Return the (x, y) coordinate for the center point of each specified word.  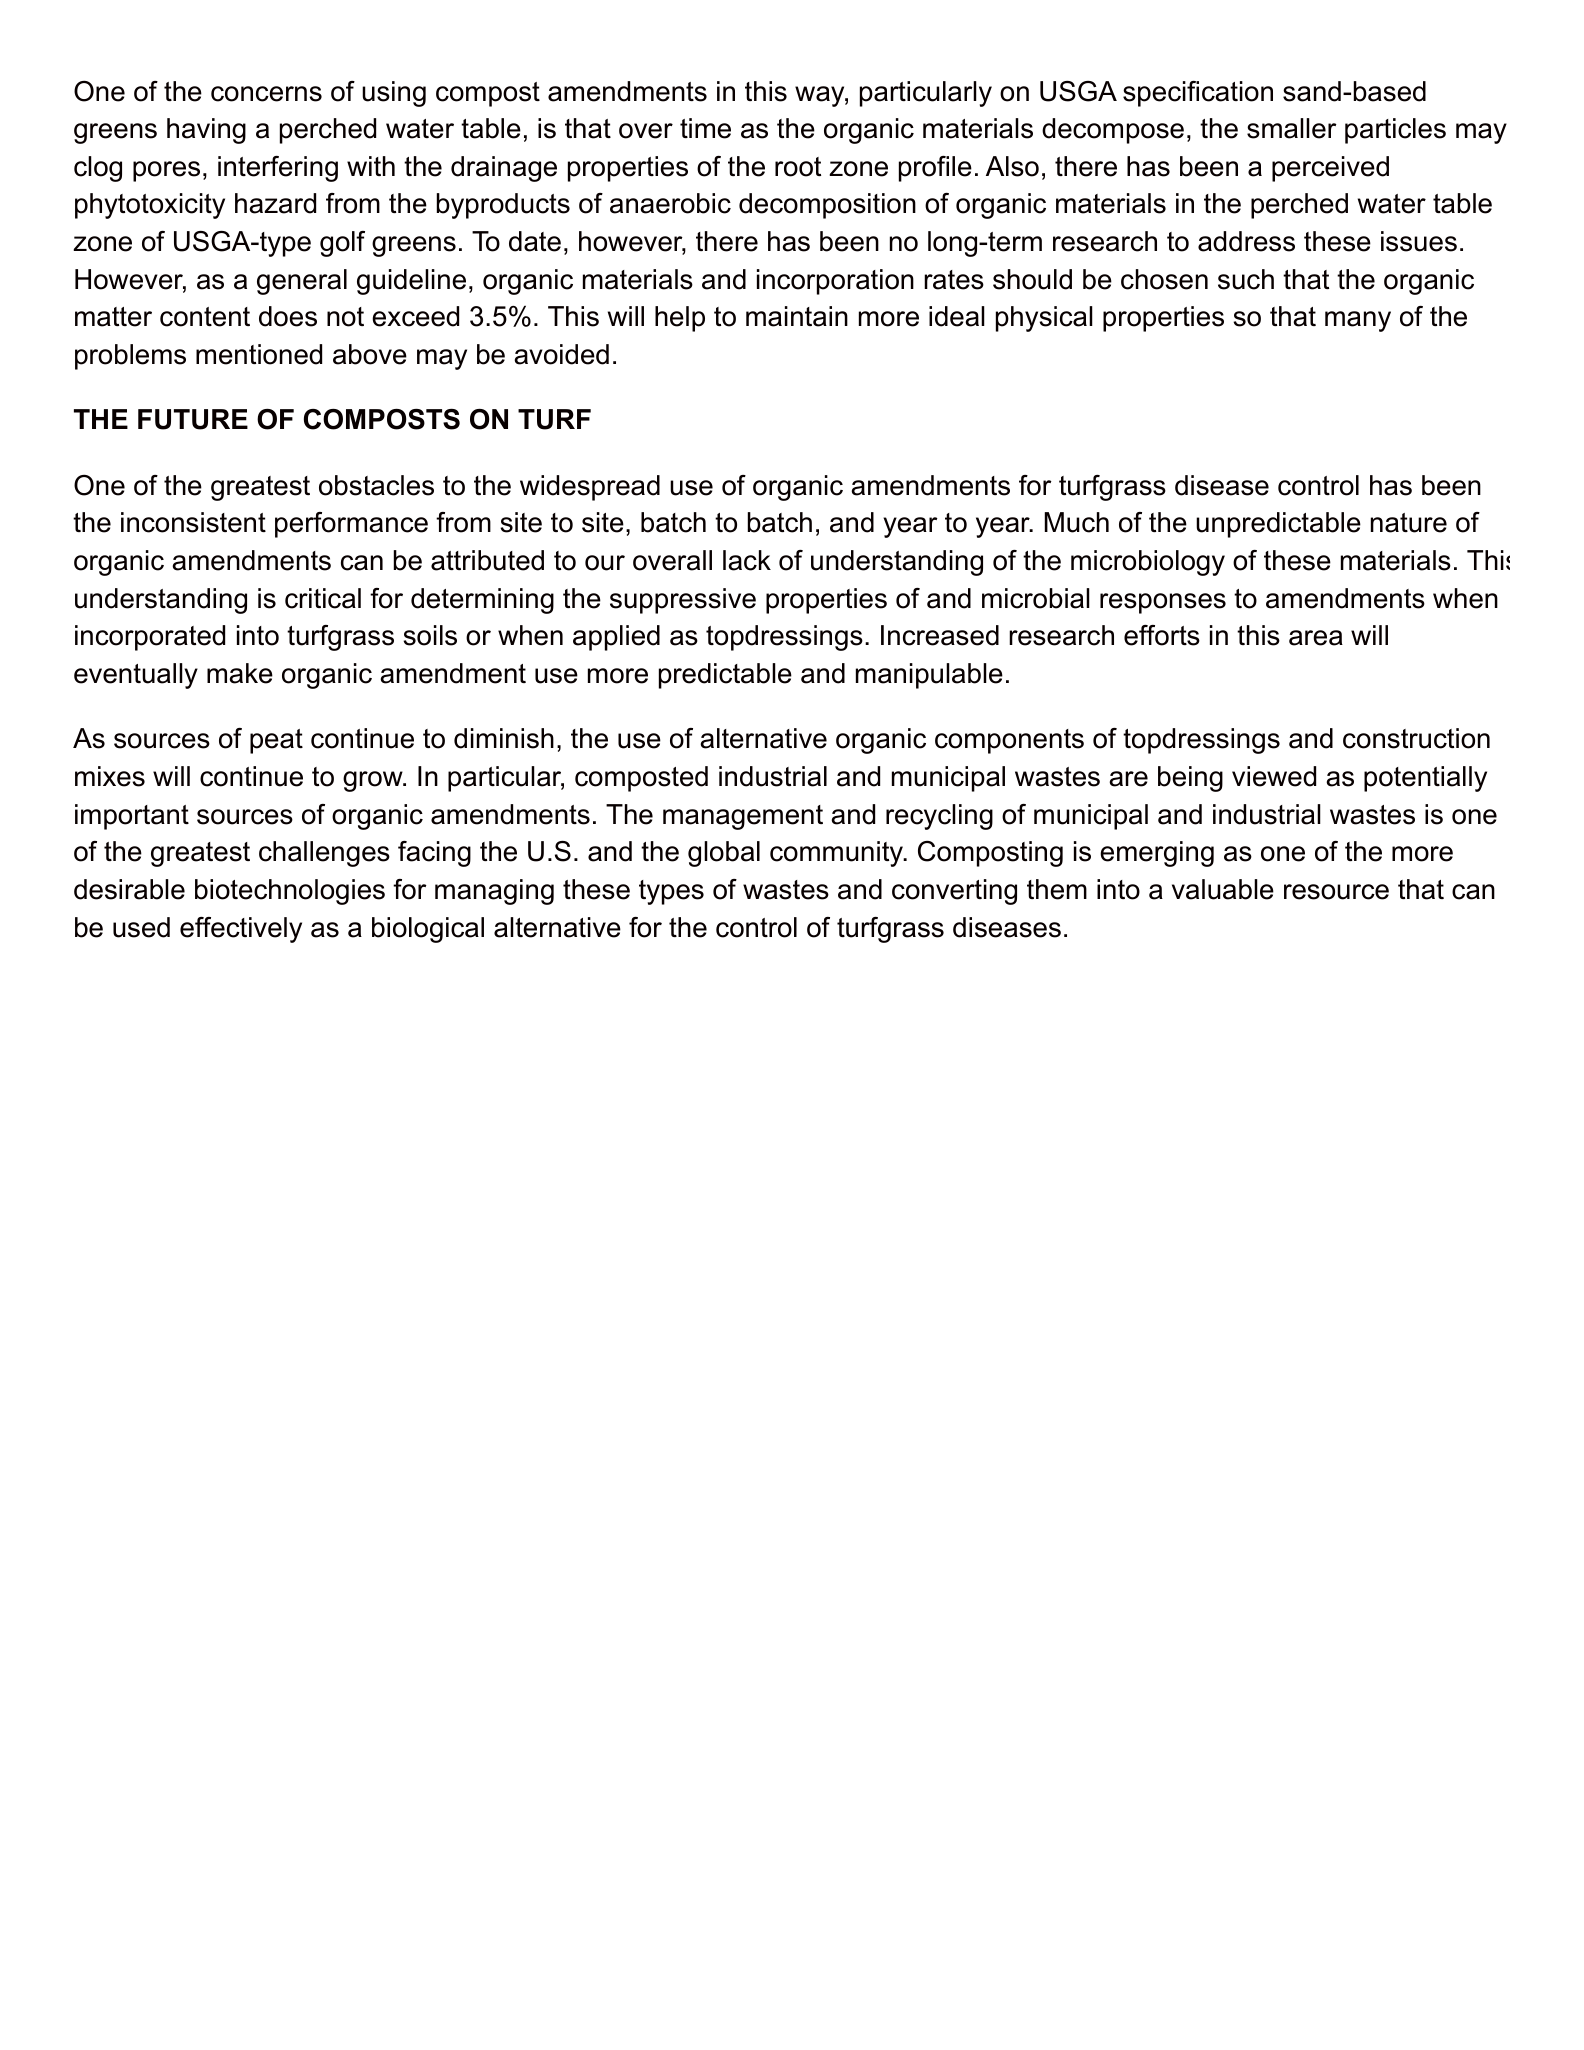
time (705, 128)
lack (747, 560)
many (1358, 321)
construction (1416, 738)
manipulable (929, 676)
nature (1409, 523)
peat (276, 741)
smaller (1292, 128)
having (206, 131)
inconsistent (193, 522)
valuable (1223, 889)
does (288, 316)
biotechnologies (290, 892)
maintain (797, 316)
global (724, 854)
